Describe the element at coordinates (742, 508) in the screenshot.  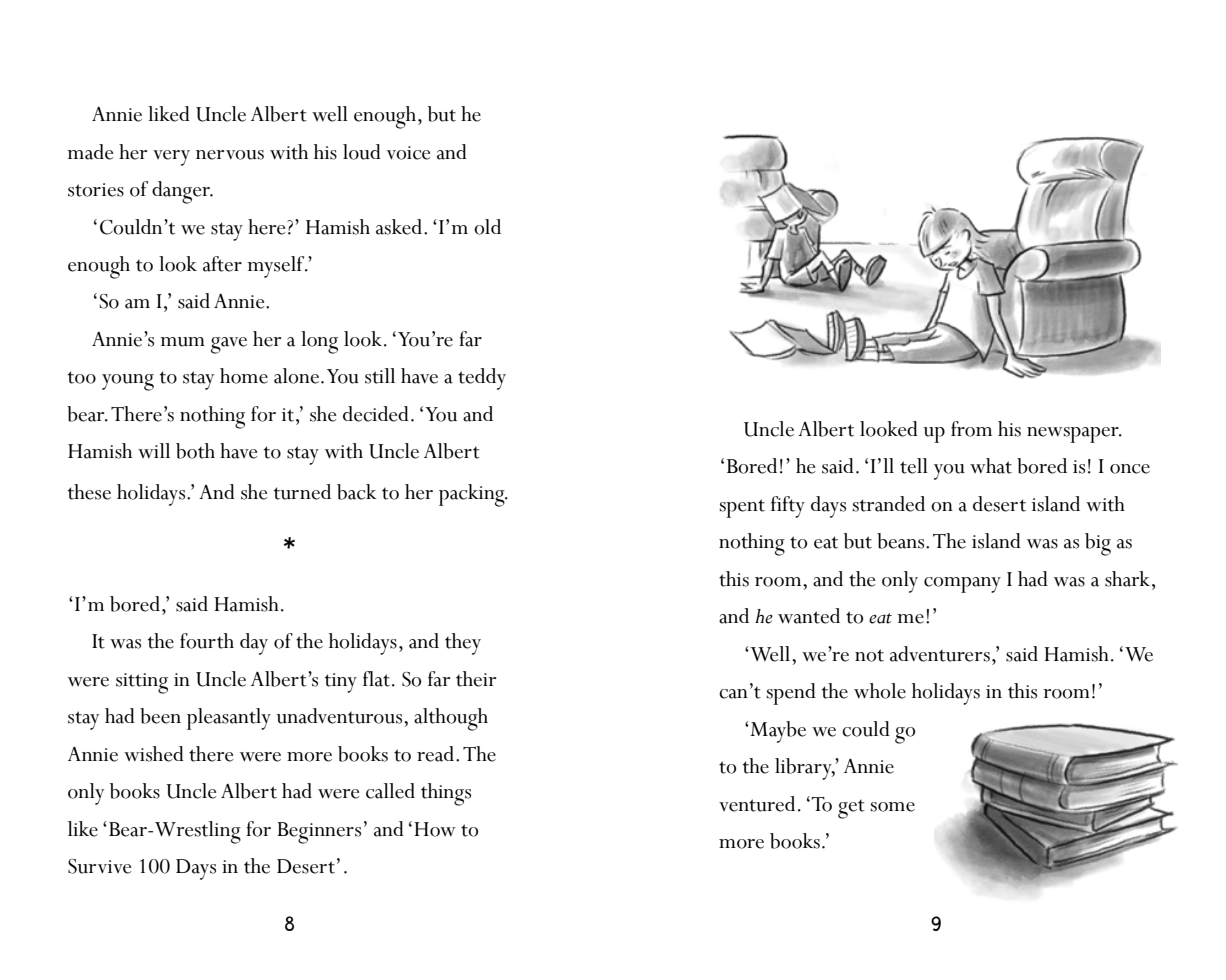
I see `spent` at that location.
